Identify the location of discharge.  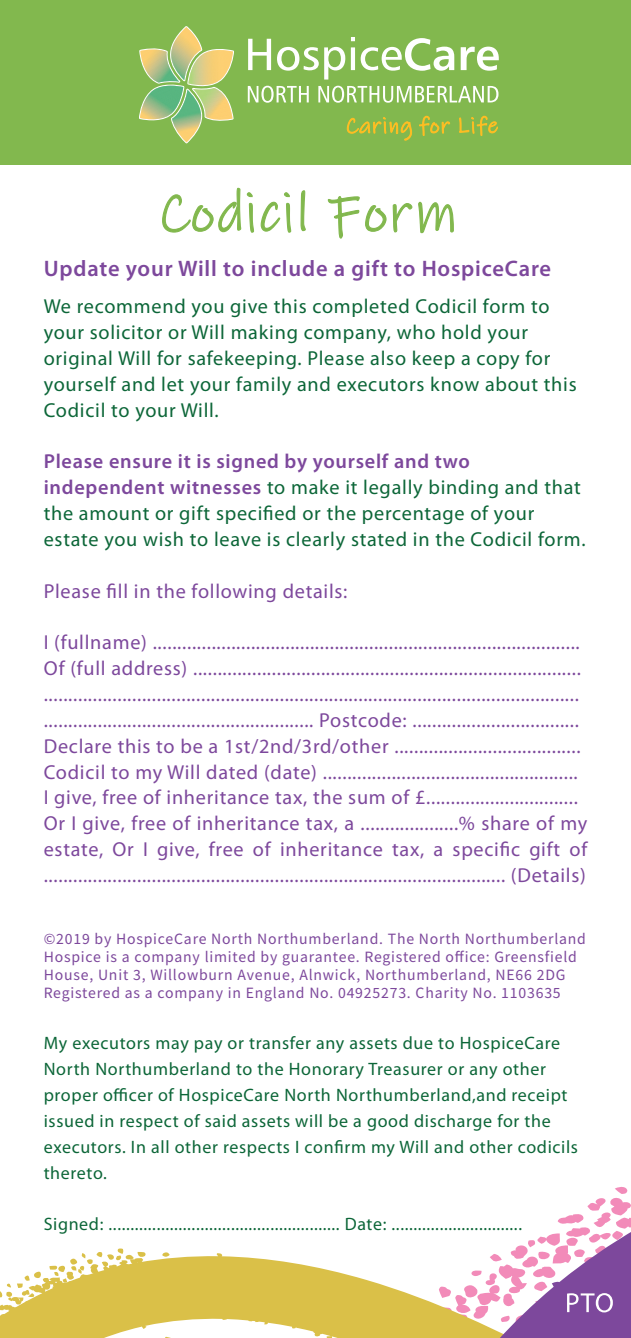
(453, 1122).
